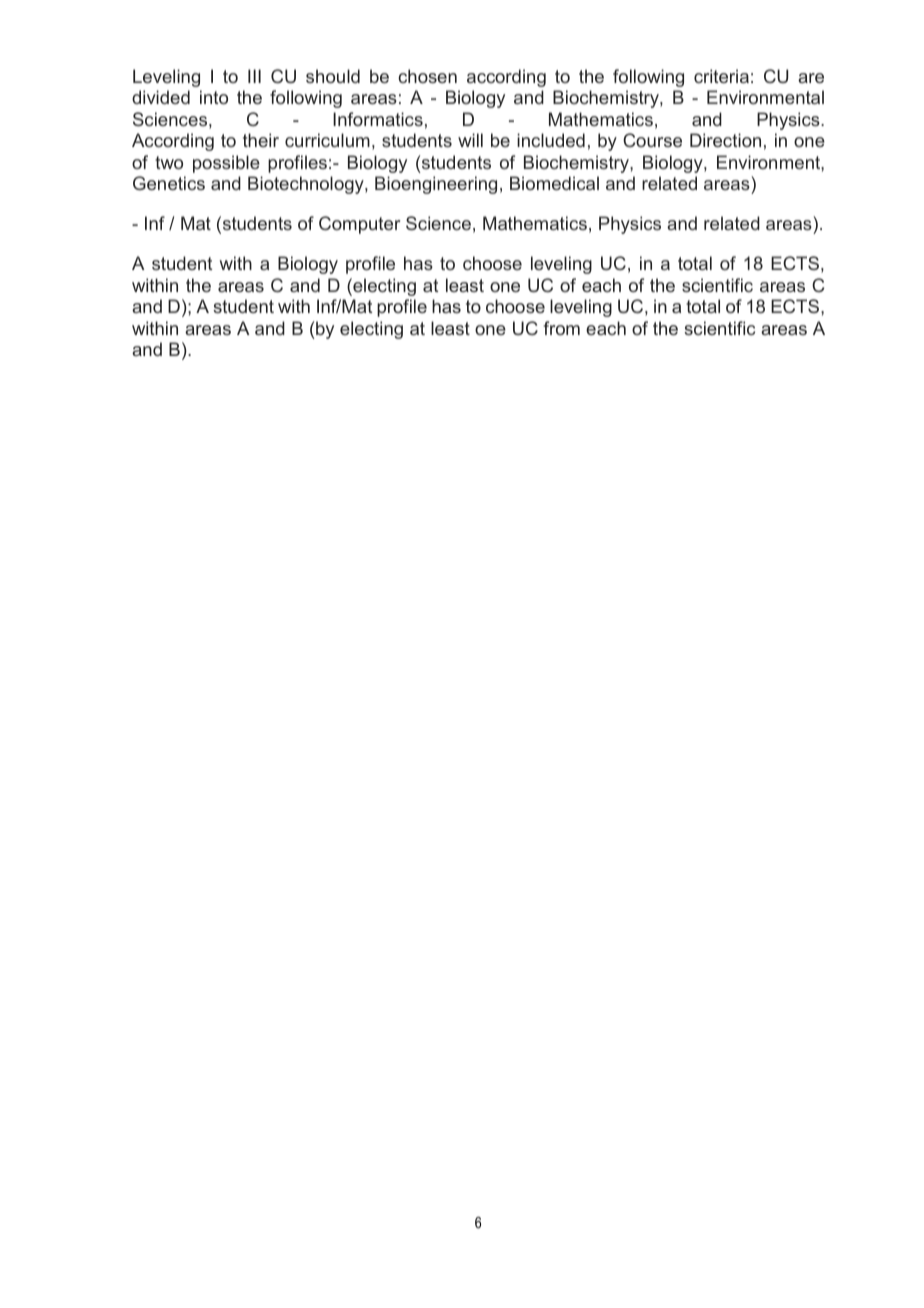 This page has width=924, height=1308. I want to click on Biotechnology, so click(307, 185).
